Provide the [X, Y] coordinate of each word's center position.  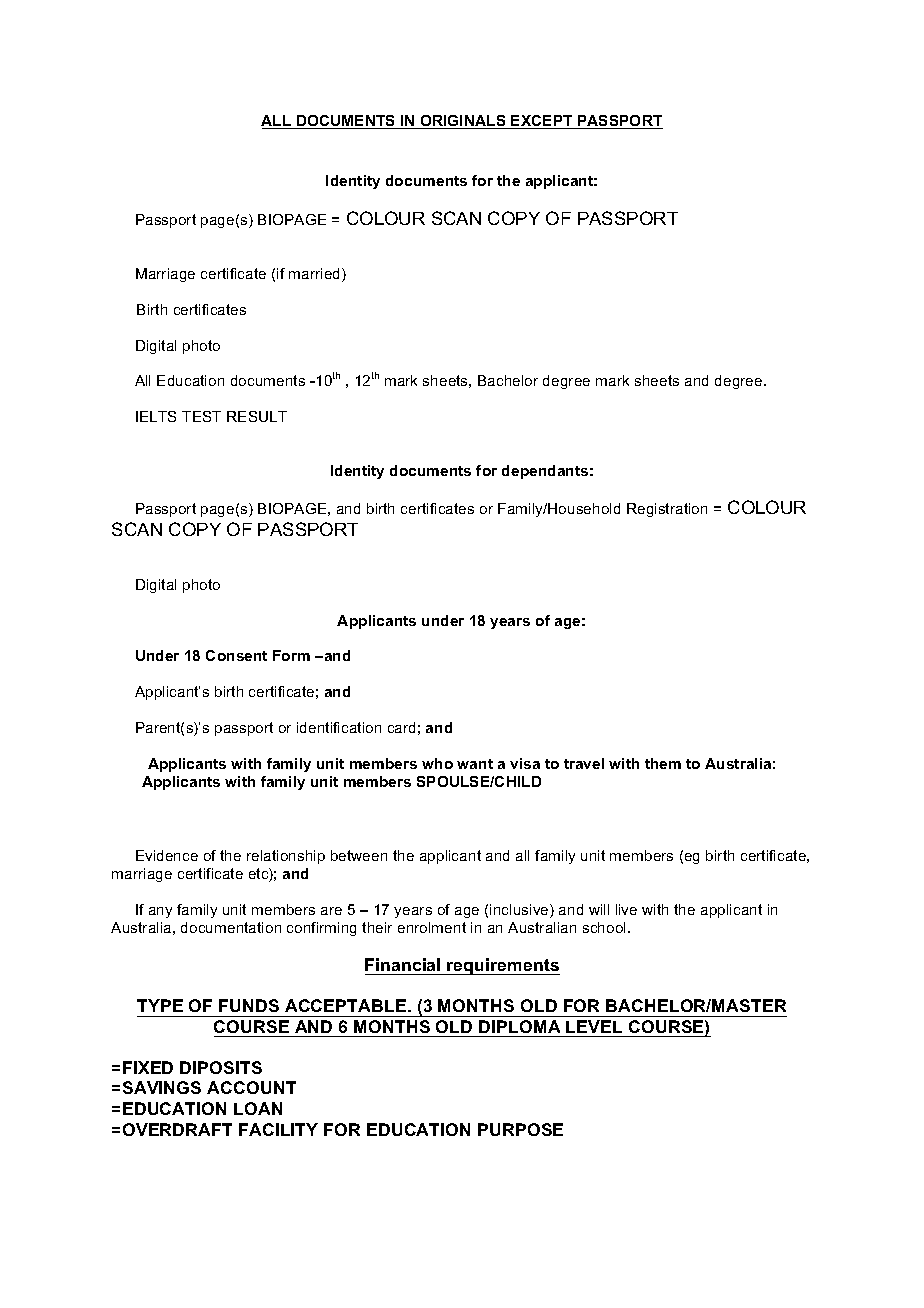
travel [584, 763]
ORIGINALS [463, 122]
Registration [667, 510]
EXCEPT [542, 122]
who [437, 763]
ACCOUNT [251, 1087]
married [316, 275]
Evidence [167, 855]
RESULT [257, 416]
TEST [201, 416]
